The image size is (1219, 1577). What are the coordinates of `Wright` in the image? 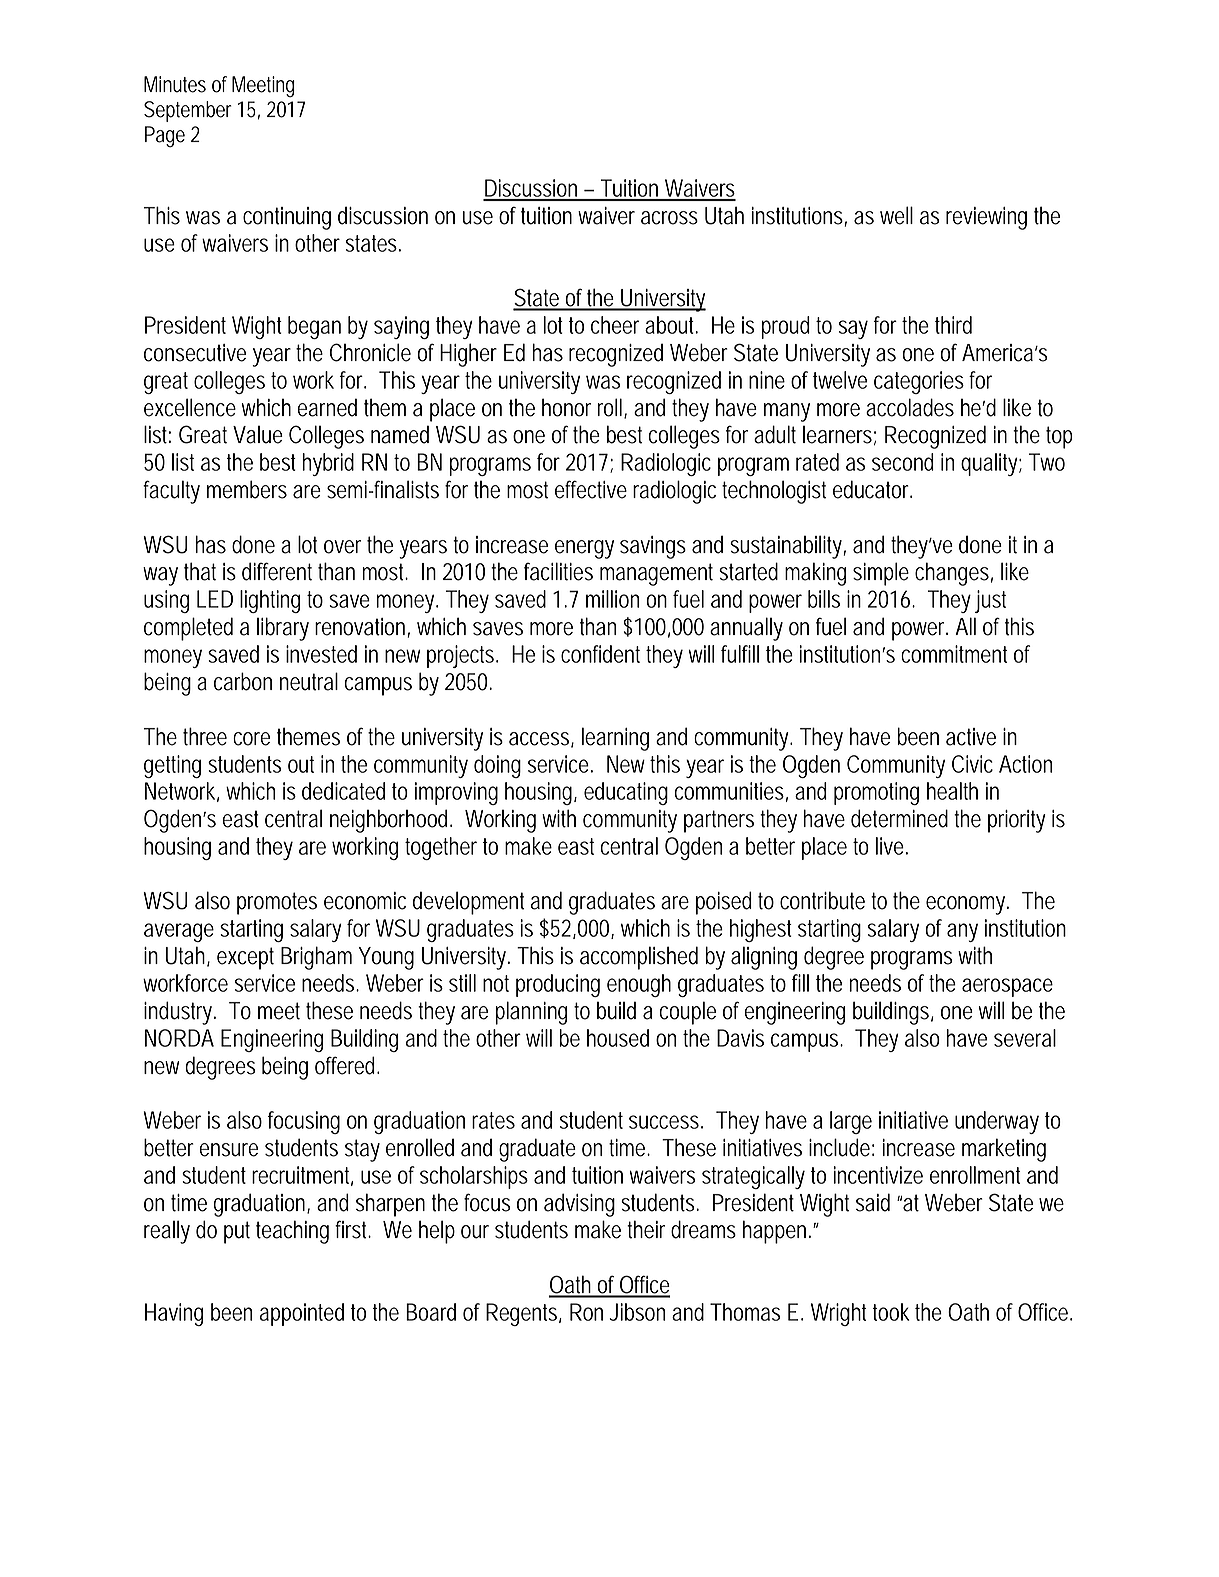 It's located at (838, 1314).
